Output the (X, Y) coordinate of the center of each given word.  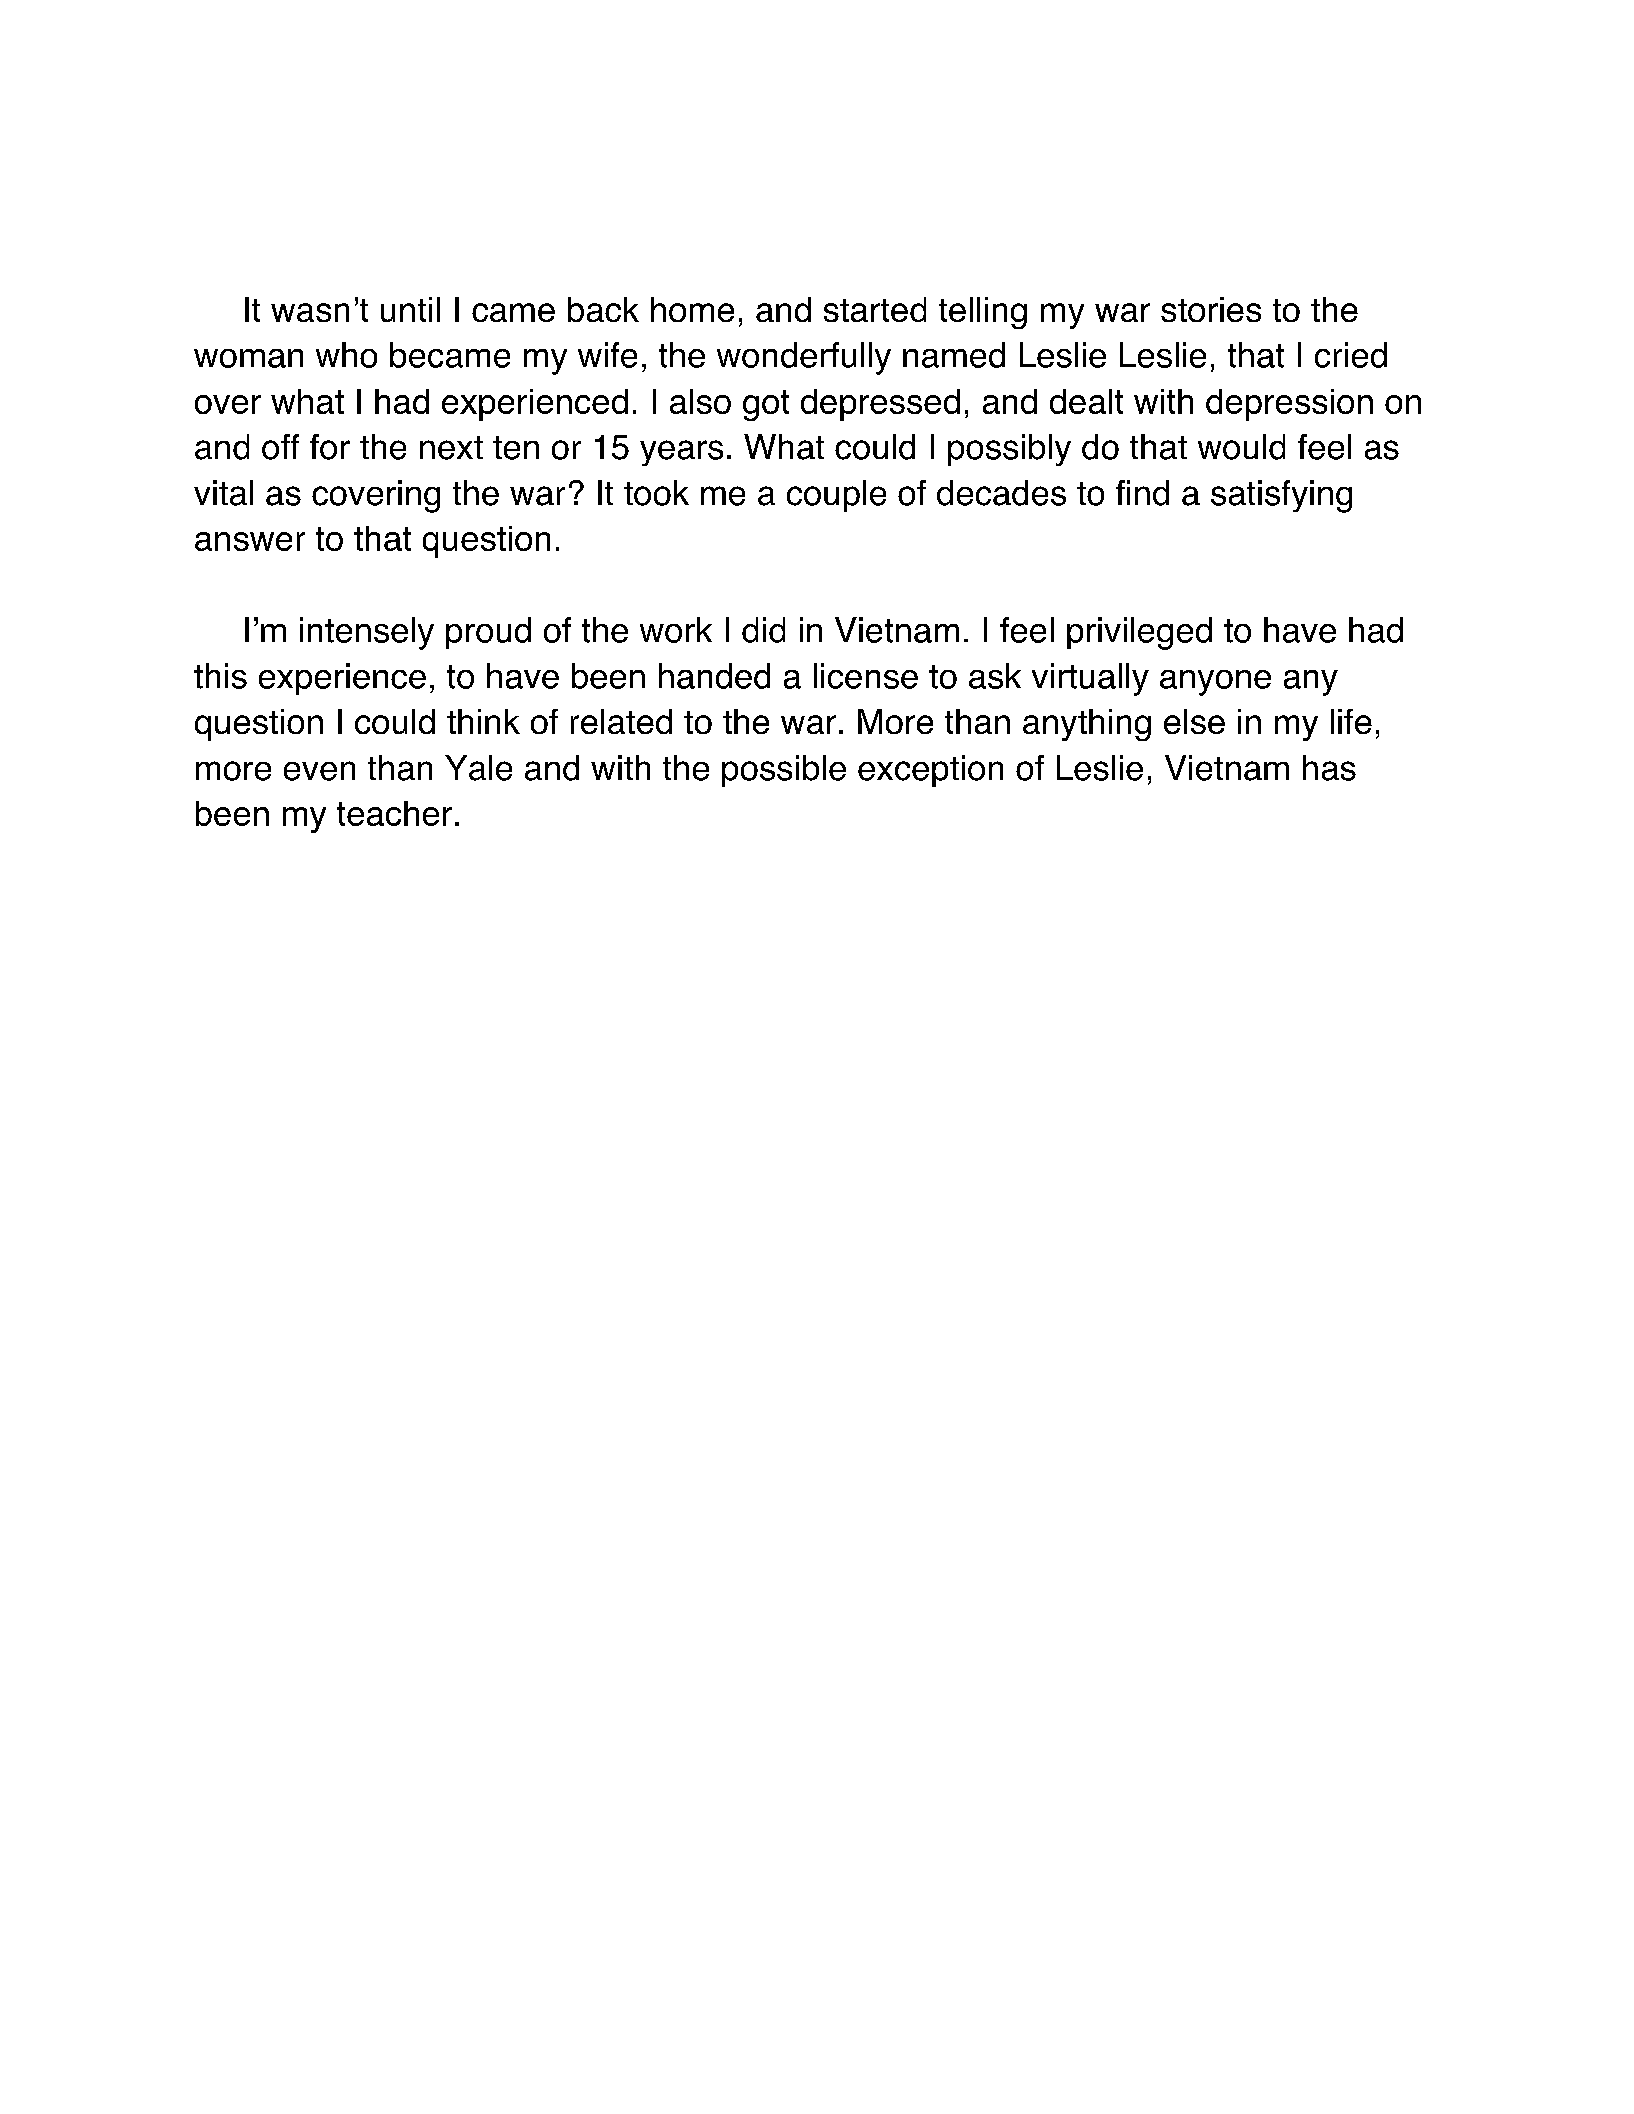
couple (836, 496)
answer (250, 541)
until (410, 309)
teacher (394, 813)
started (875, 309)
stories (1211, 309)
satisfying (1281, 496)
